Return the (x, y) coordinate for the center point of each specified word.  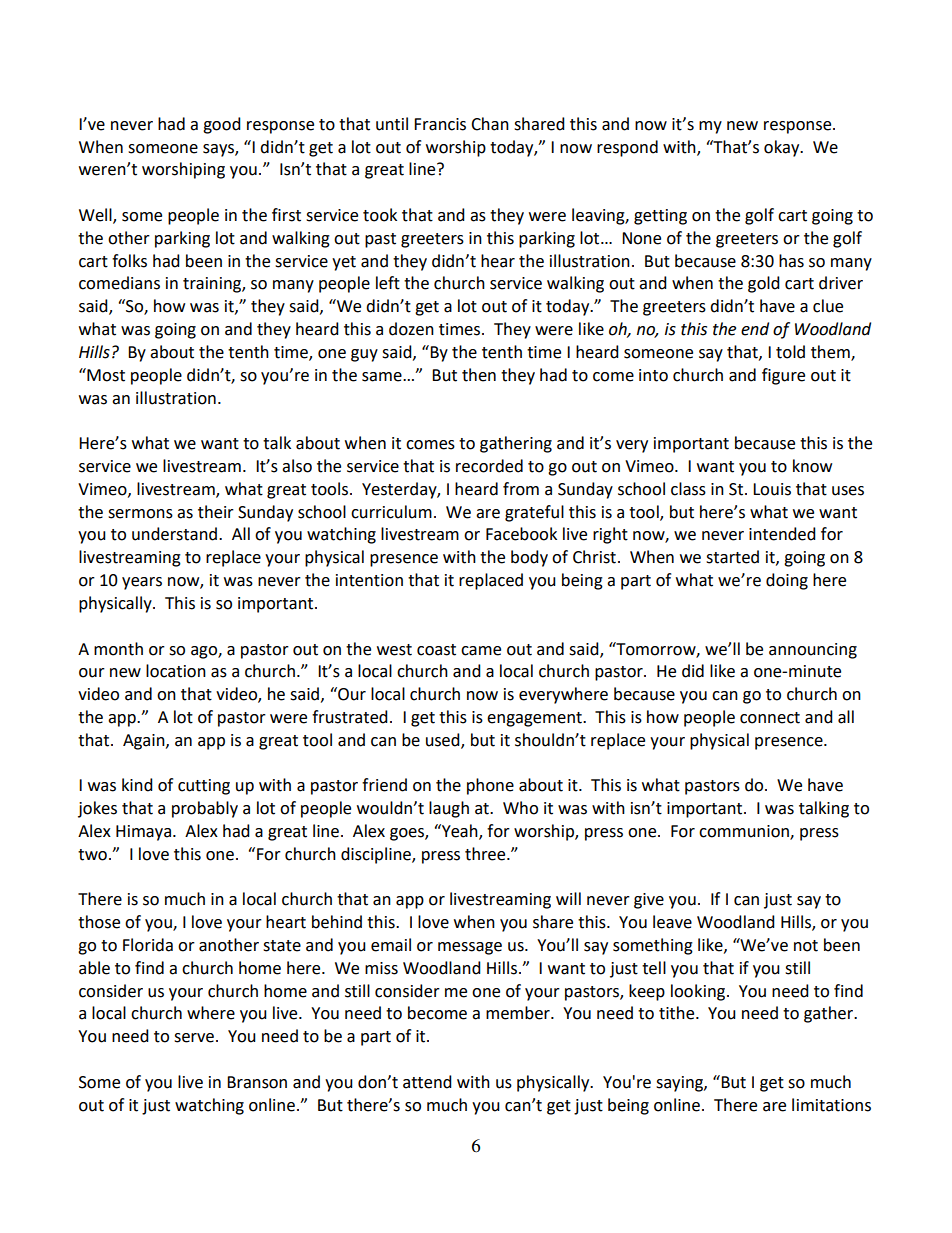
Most (105, 375)
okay (783, 148)
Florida (148, 945)
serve (194, 1038)
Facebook (521, 534)
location (176, 671)
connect (770, 718)
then (479, 375)
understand (174, 534)
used (444, 740)
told (790, 352)
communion (745, 832)
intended (782, 534)
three (486, 854)
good (222, 125)
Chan (490, 124)
